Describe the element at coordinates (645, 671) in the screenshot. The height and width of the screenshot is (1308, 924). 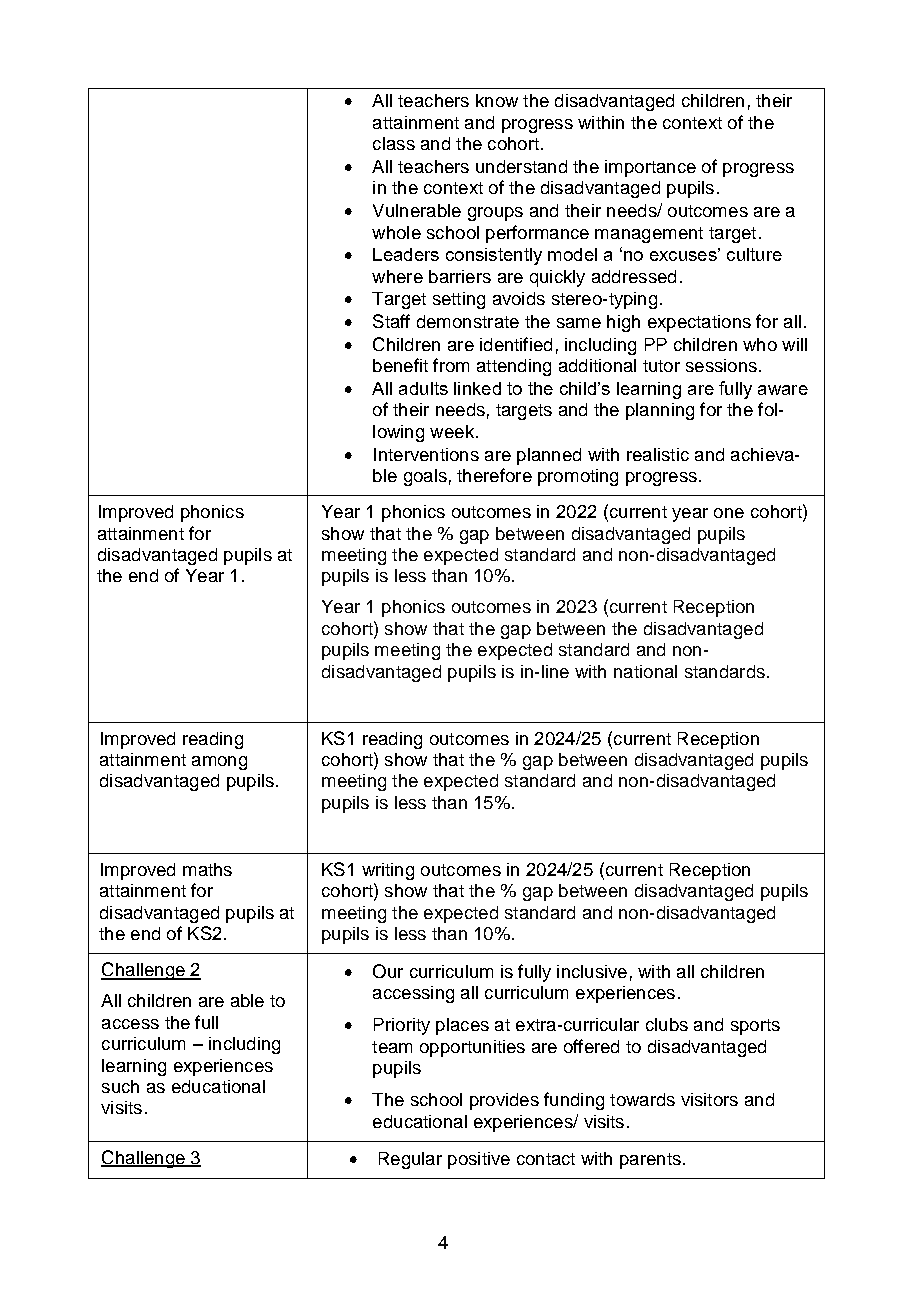
I see `national` at that location.
